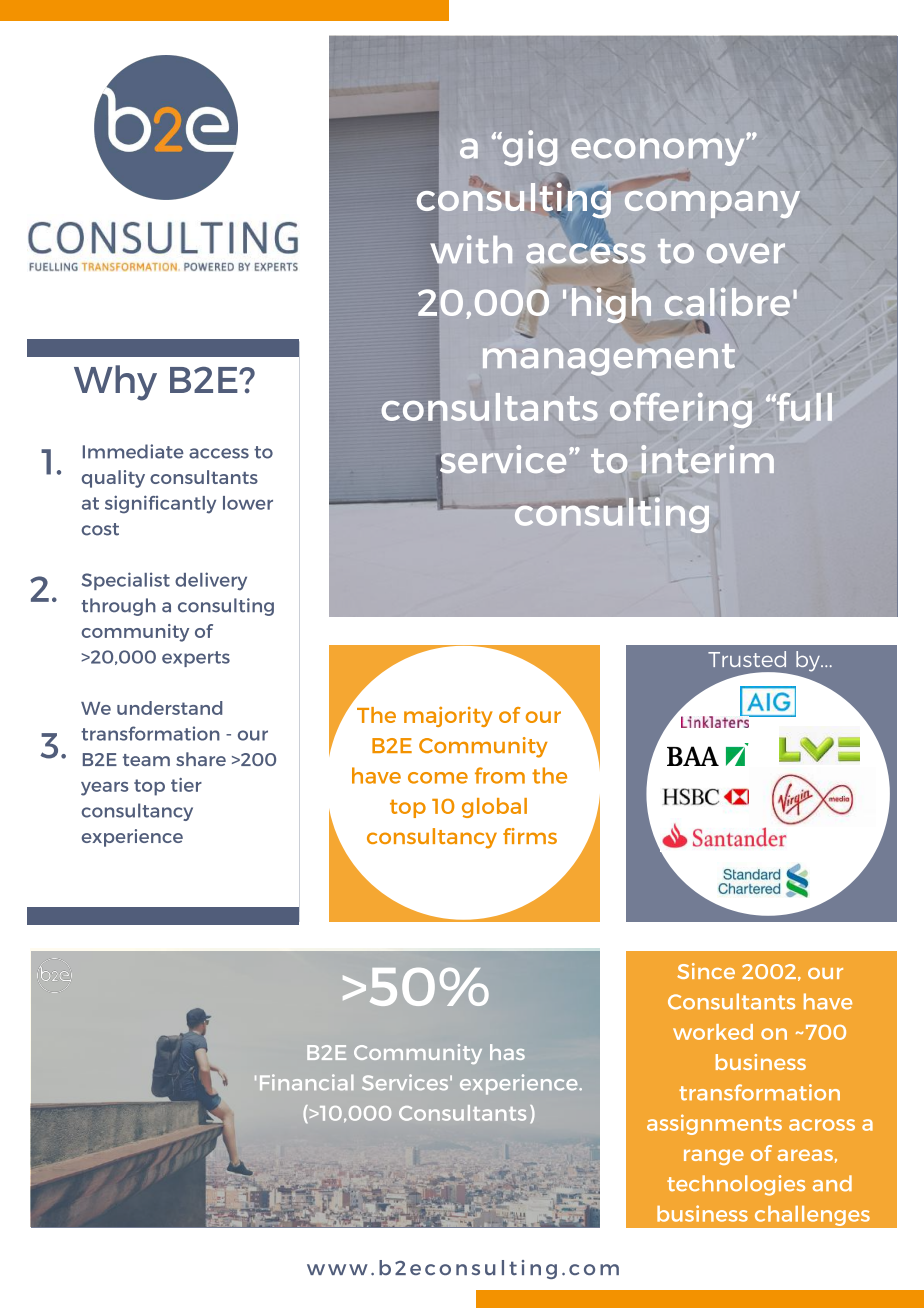 The image size is (924, 1308). What do you see at coordinates (747, 659) in the screenshot?
I see `Trusted` at bounding box center [747, 659].
